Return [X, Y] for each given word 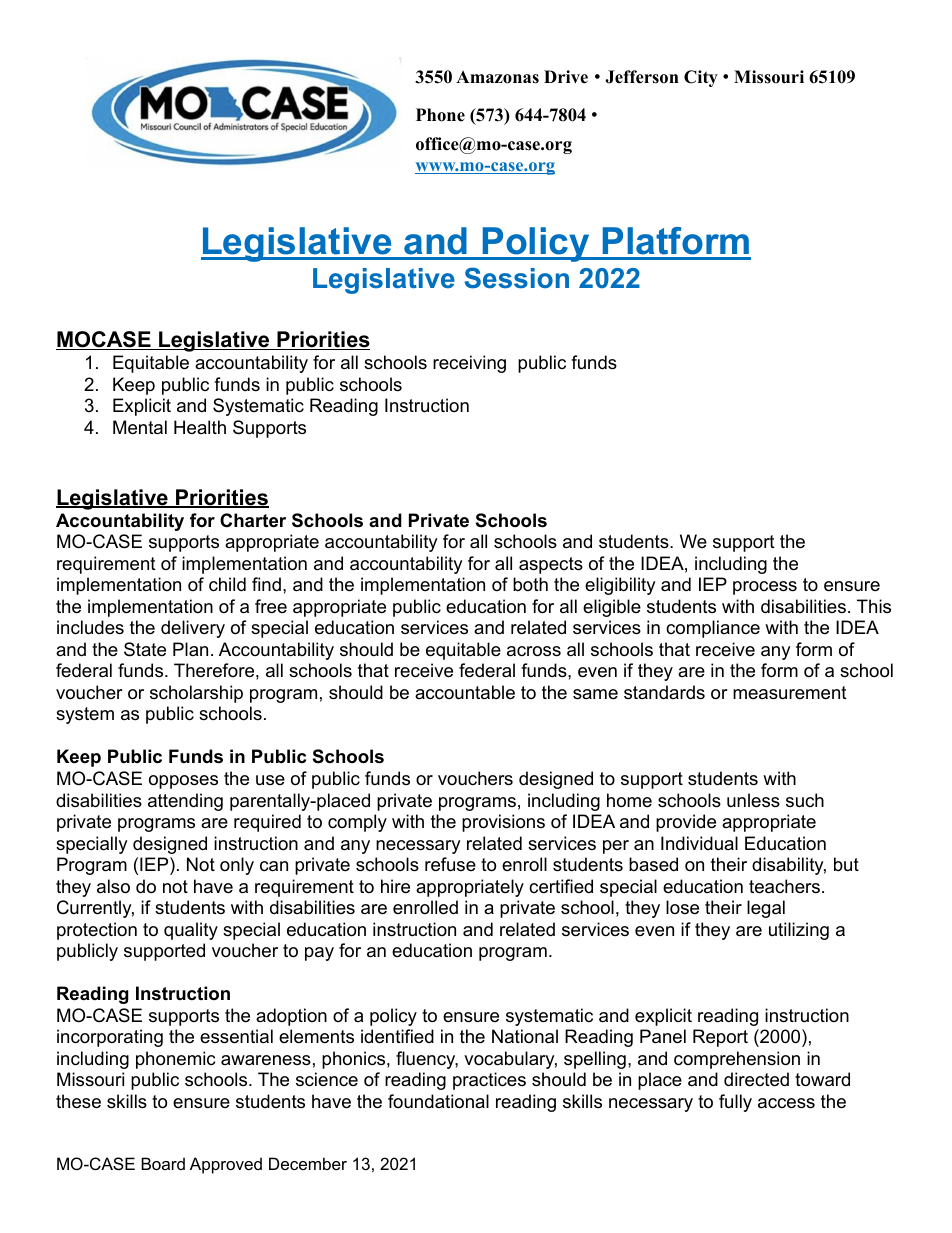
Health [200, 427]
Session [517, 278]
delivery [193, 629]
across [534, 651]
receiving [469, 364]
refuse [450, 864]
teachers [784, 886]
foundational [438, 1101]
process [765, 588]
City [701, 78]
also [113, 886]
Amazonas [497, 77]
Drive [566, 77]
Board [163, 1163]
